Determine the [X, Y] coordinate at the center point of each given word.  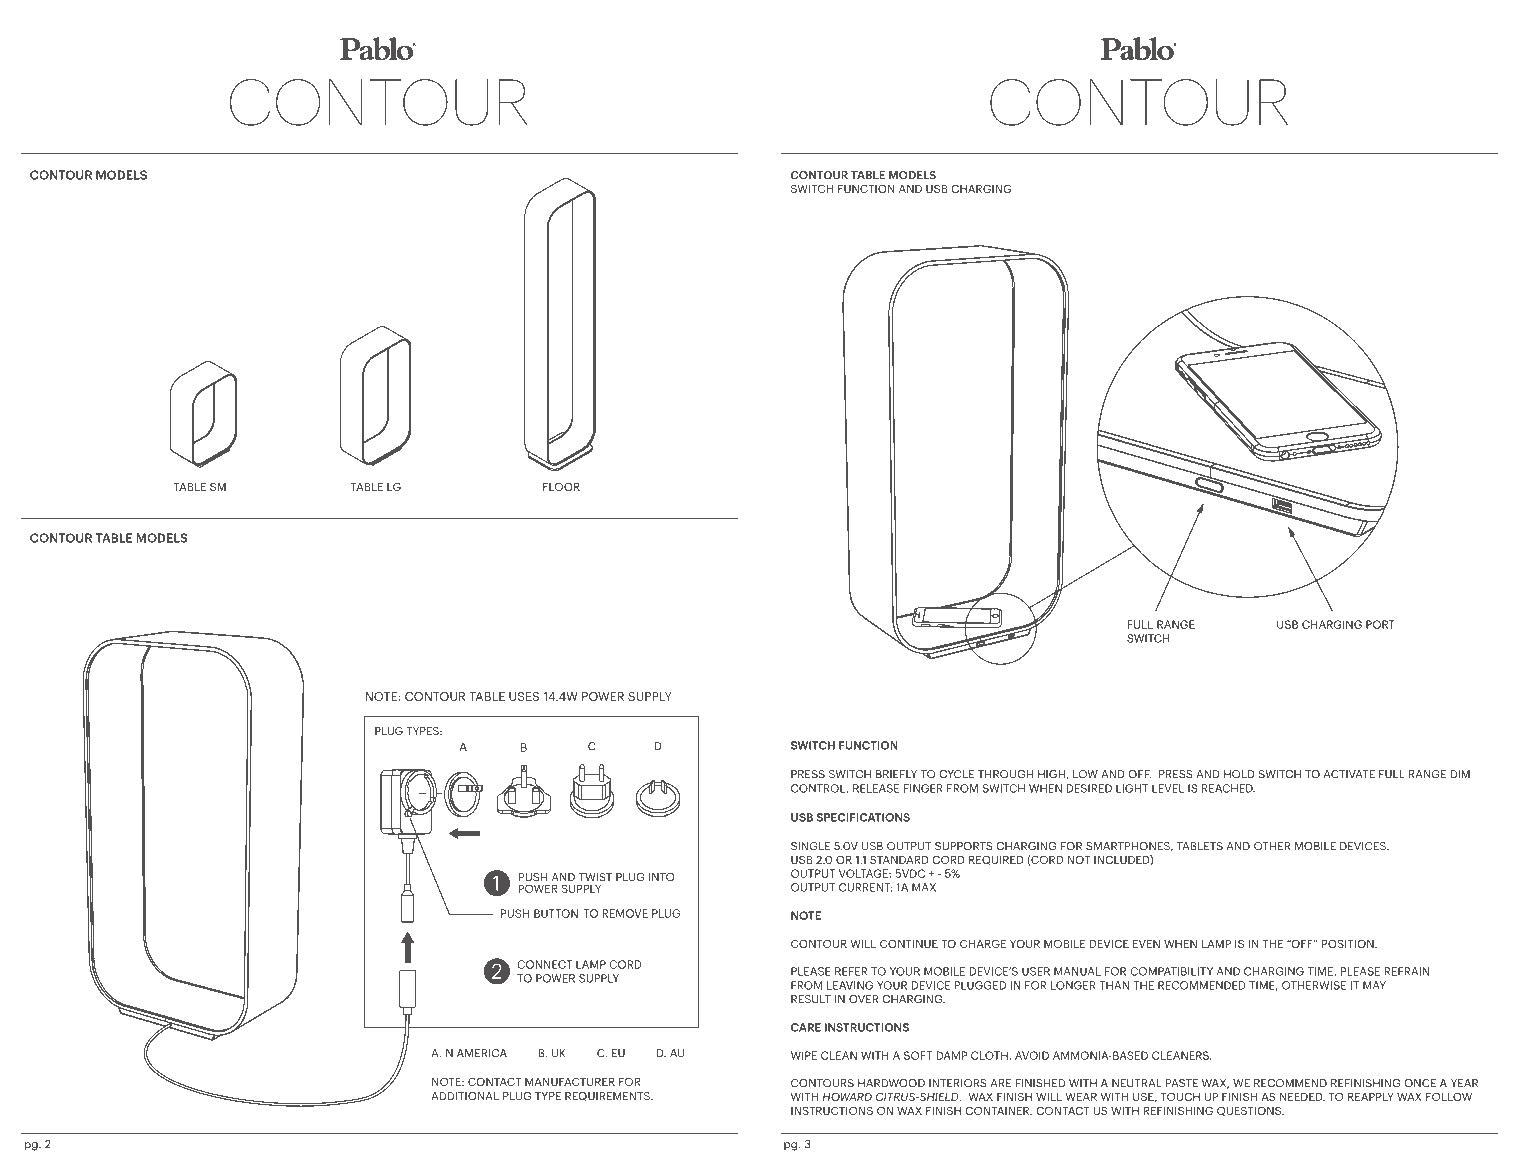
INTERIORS [957, 1083]
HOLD [1239, 774]
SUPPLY [650, 696]
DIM [1460, 774]
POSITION [1349, 943]
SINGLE [810, 846]
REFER [851, 971]
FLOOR [561, 486]
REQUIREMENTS [608, 1096]
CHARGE [983, 943]
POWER [603, 696]
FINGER [923, 788]
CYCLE [956, 774]
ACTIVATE [1349, 774]
